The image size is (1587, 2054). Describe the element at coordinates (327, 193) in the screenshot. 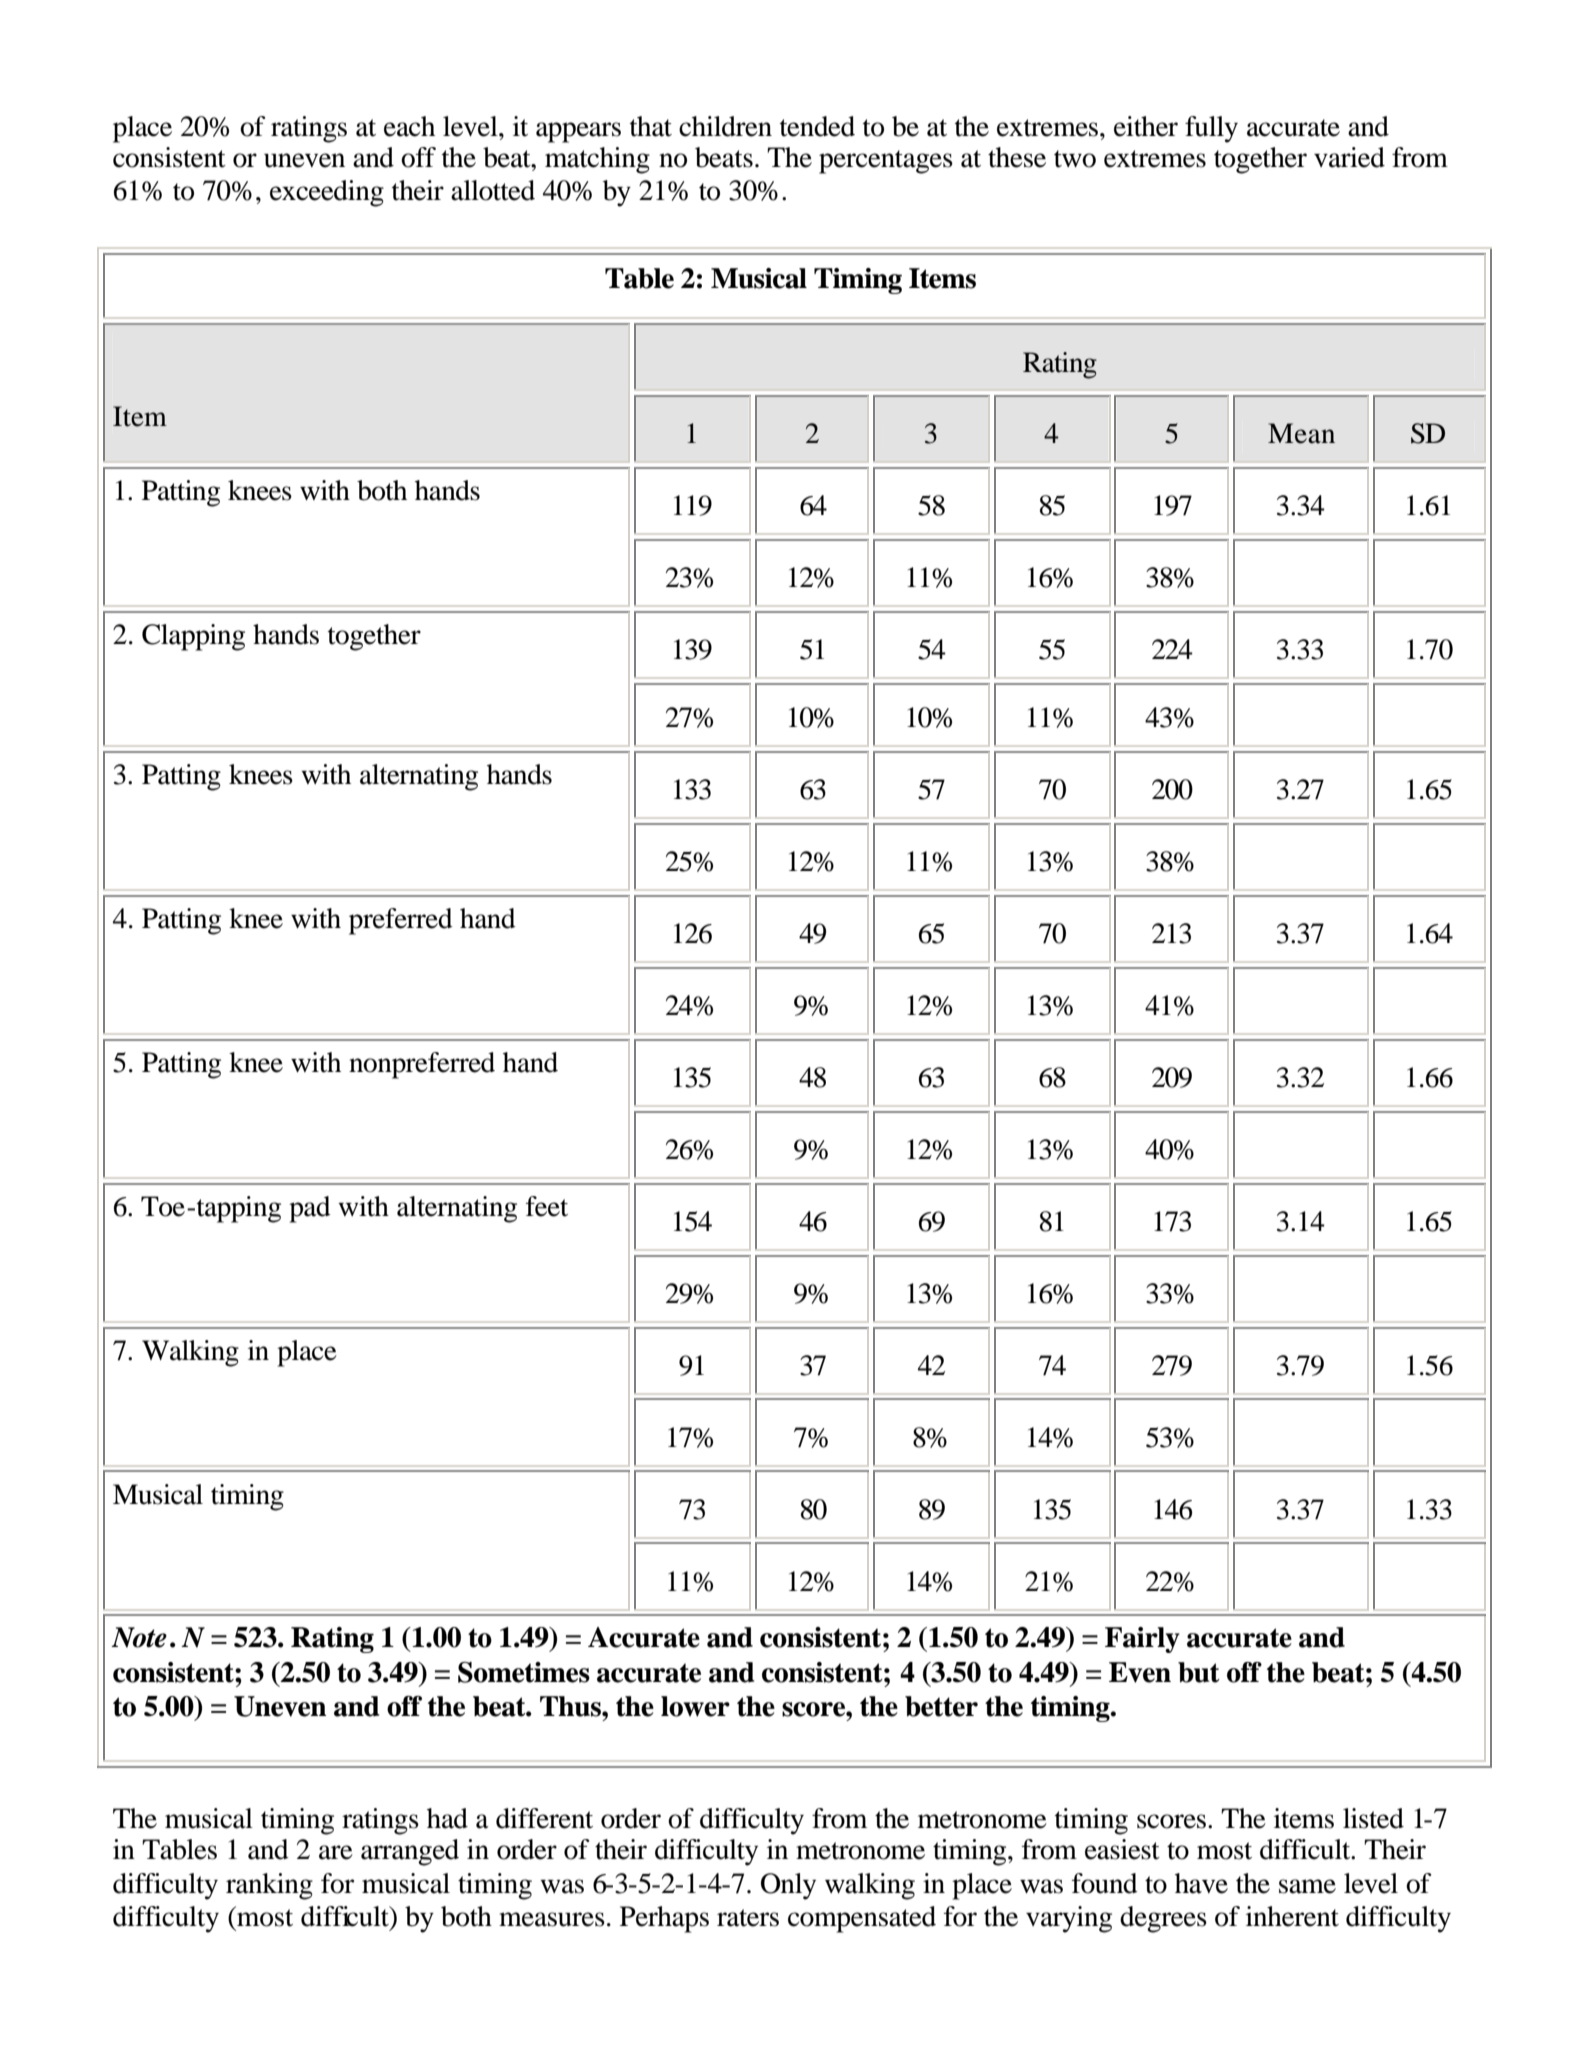

I see `exceeding` at that location.
